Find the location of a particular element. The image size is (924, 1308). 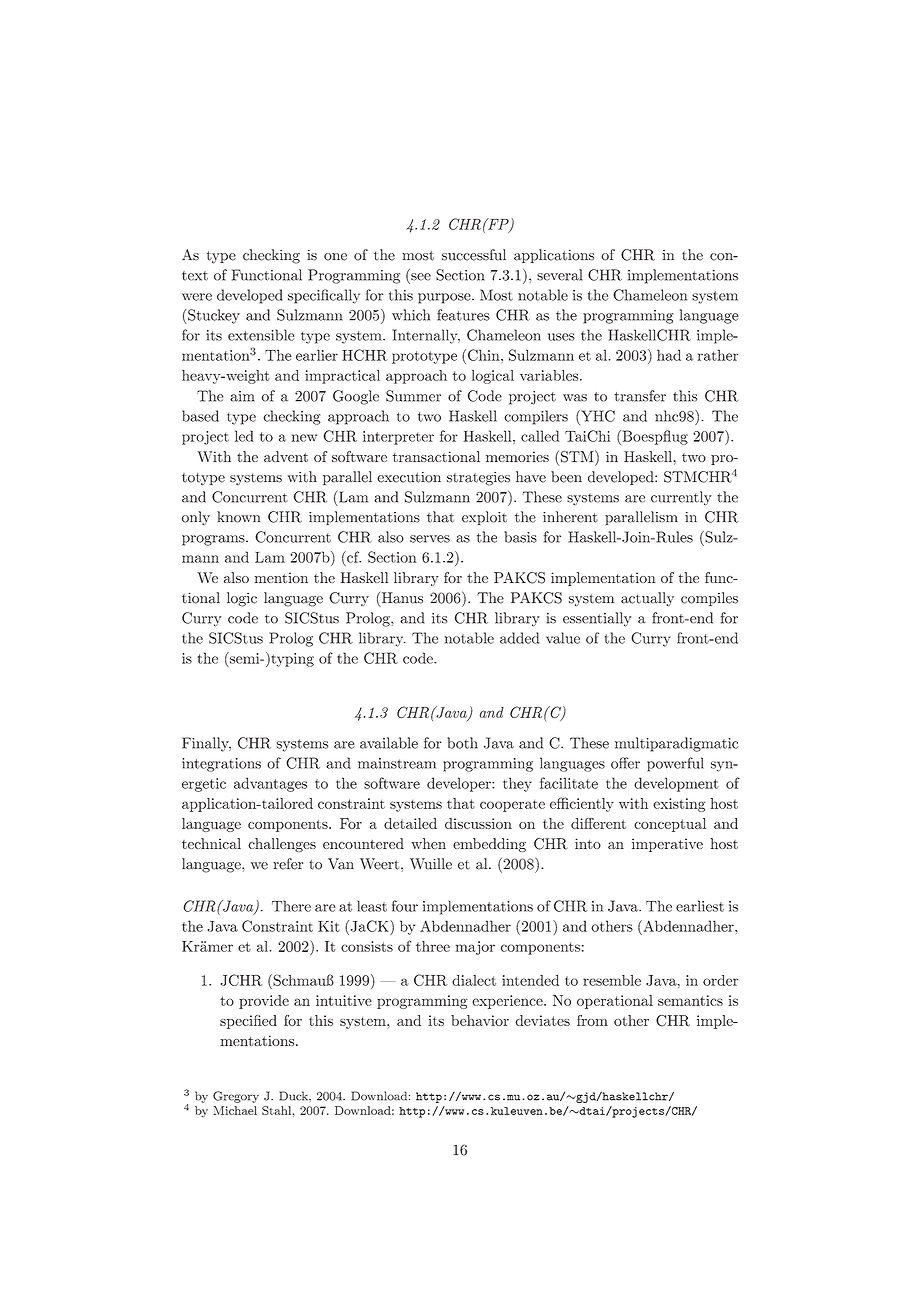

Gregory is located at coordinates (236, 1097).
